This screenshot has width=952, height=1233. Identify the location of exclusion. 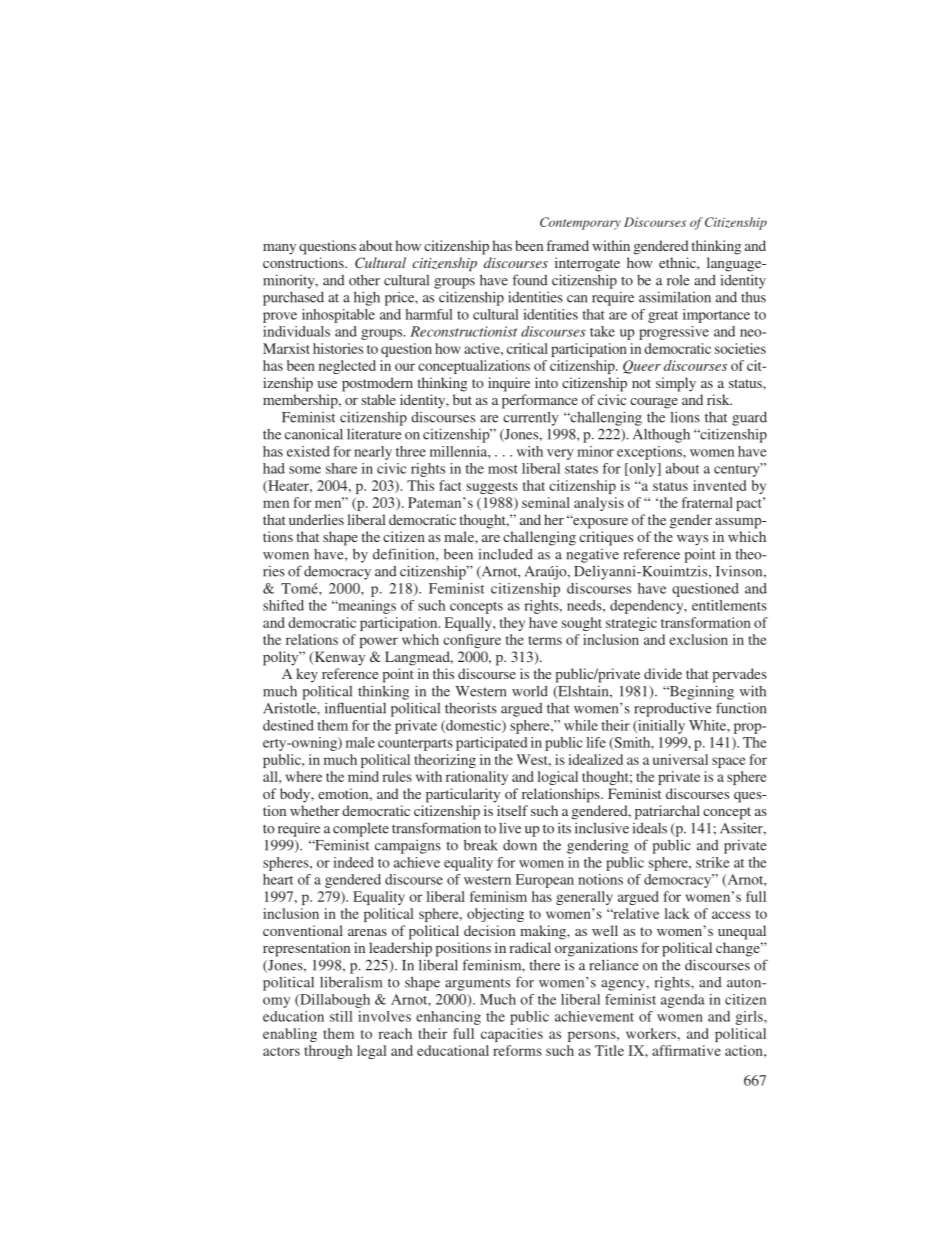
(698, 639).
